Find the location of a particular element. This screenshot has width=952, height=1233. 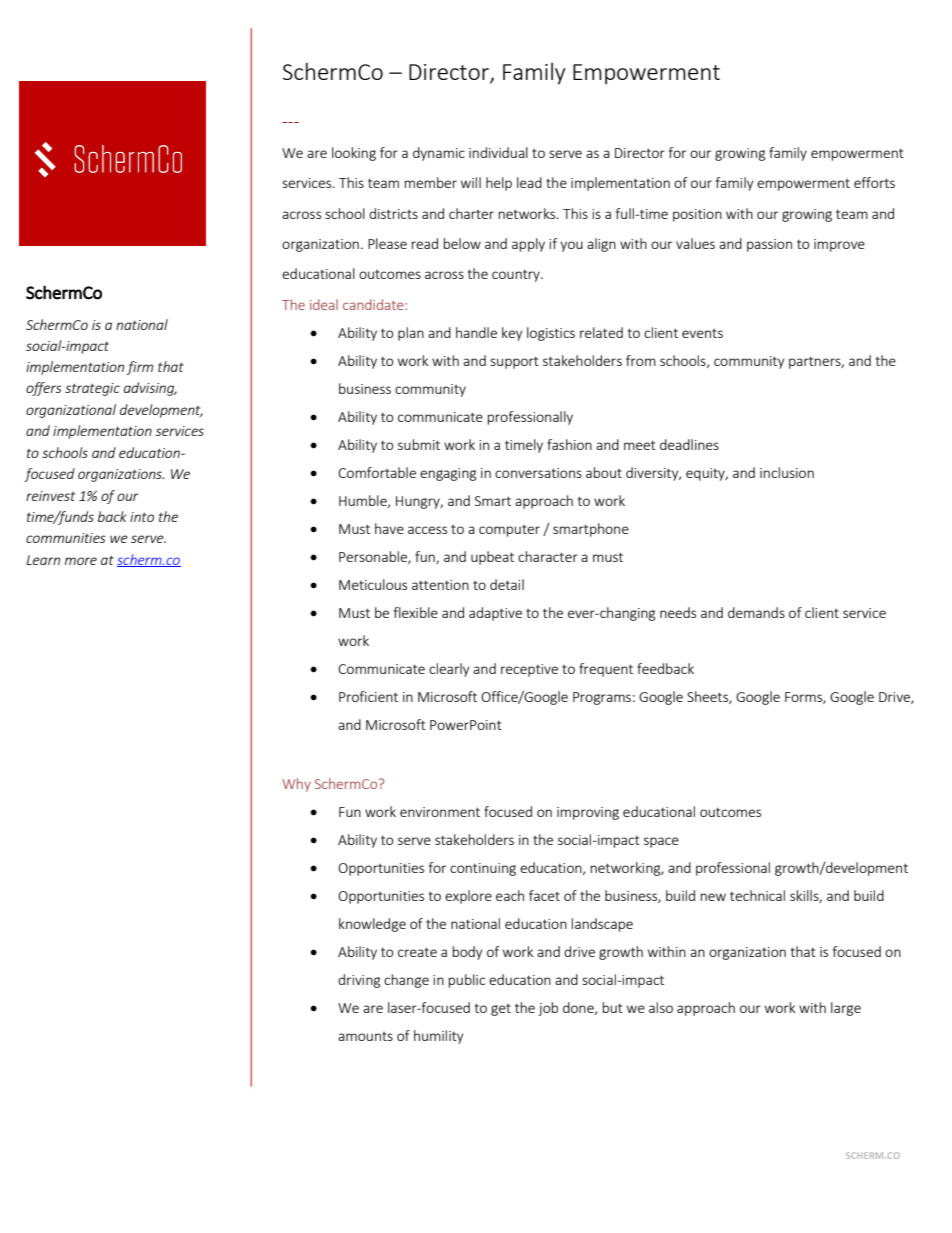

Why is located at coordinates (296, 785).
